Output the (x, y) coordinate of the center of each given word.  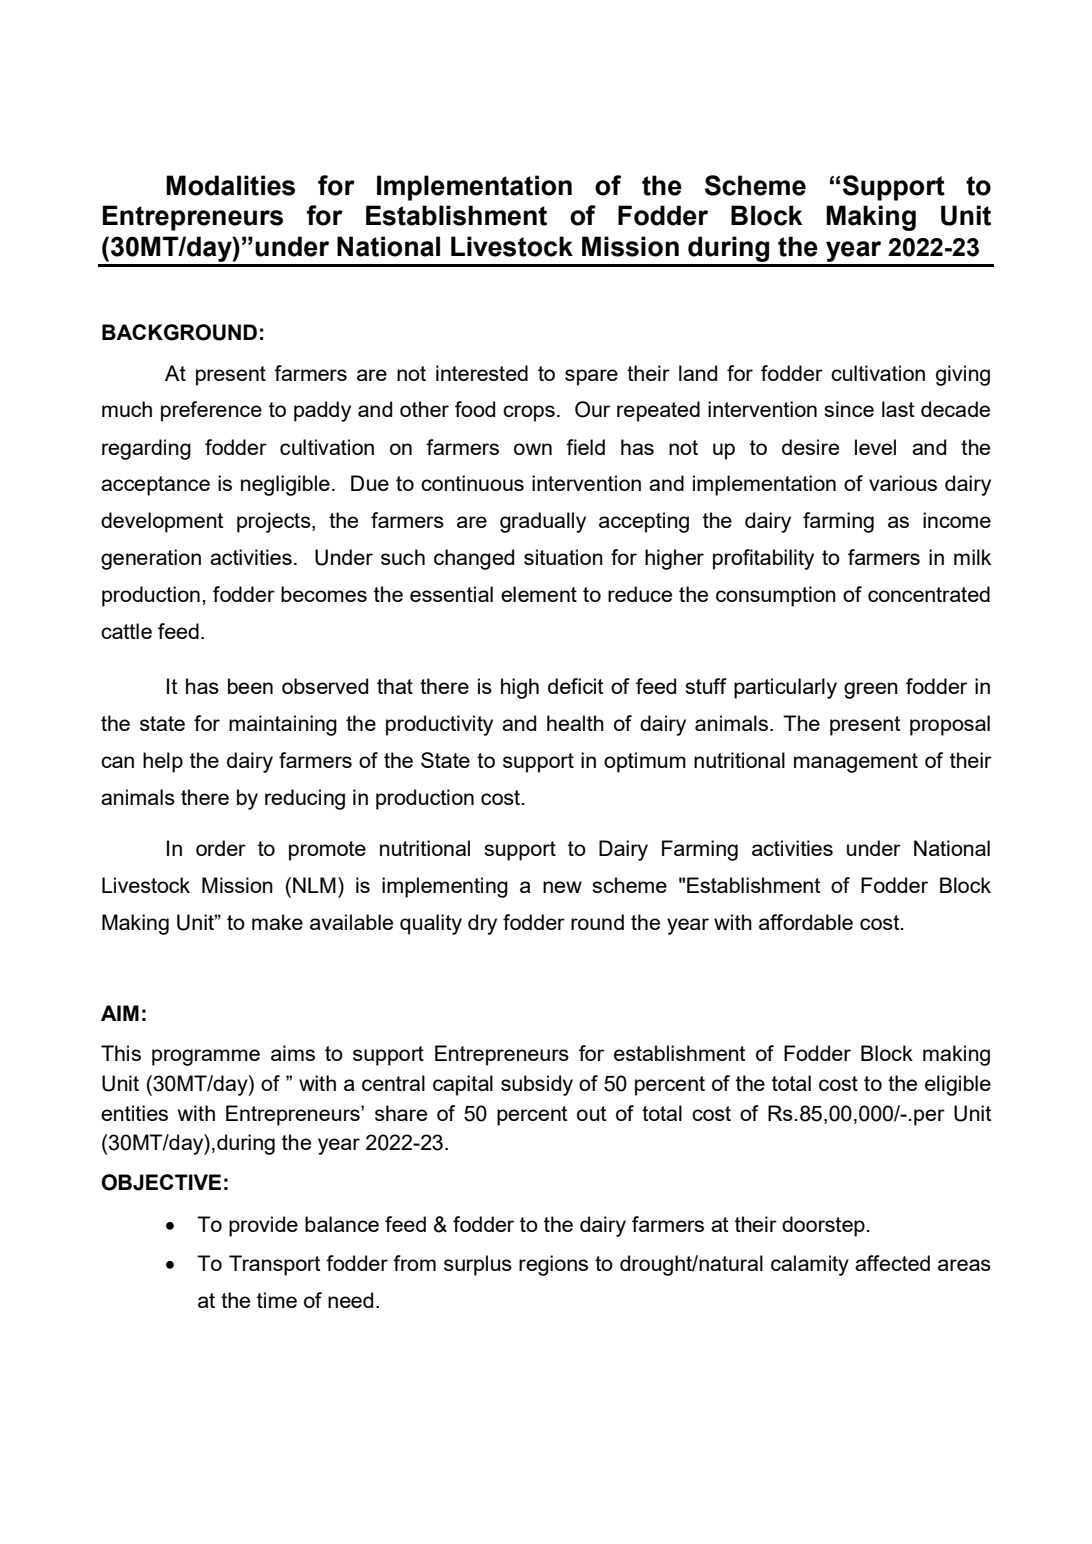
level (875, 447)
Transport (274, 1265)
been (250, 686)
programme (206, 1057)
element (539, 594)
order (221, 848)
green (871, 690)
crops (529, 413)
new (562, 887)
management (856, 763)
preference (211, 411)
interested (482, 373)
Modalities (230, 185)
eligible (958, 1085)
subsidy (537, 1085)
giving (963, 375)
